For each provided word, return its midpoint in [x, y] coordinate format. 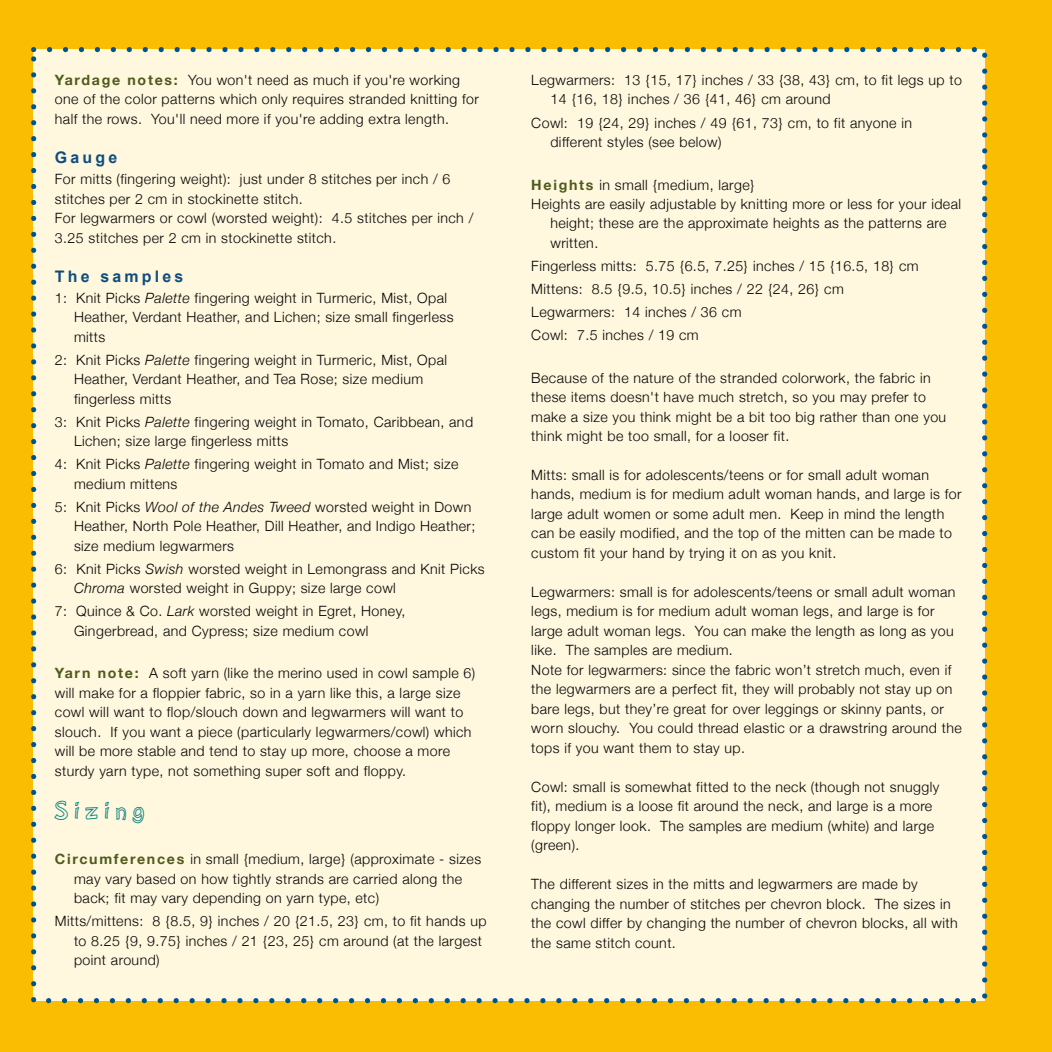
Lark [181, 611]
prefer [890, 398]
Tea [284, 379]
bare [545, 709]
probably [827, 690]
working [434, 81]
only [275, 100]
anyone [873, 125]
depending [226, 899]
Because [559, 378]
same [573, 944]
